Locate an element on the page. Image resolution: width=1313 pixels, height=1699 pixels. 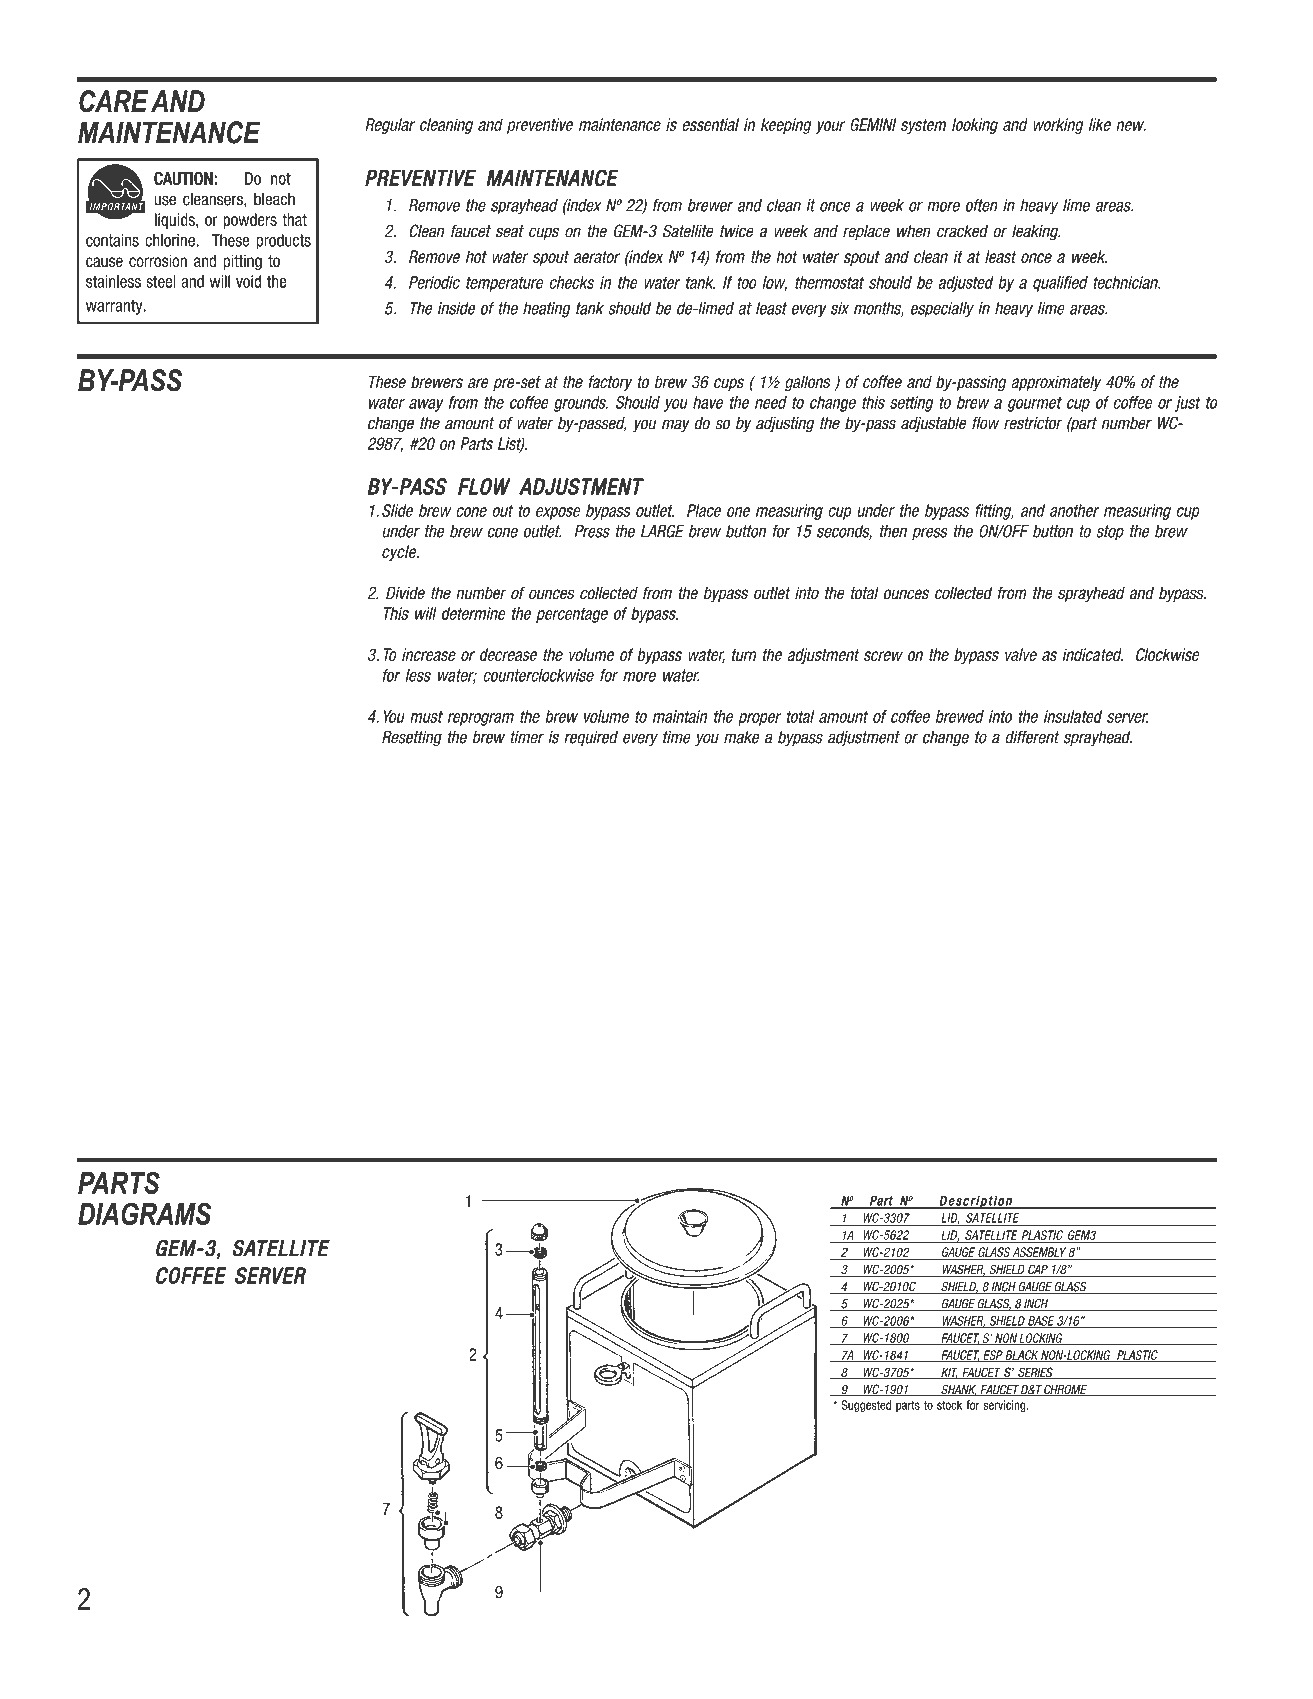
Description is located at coordinates (976, 1202).
